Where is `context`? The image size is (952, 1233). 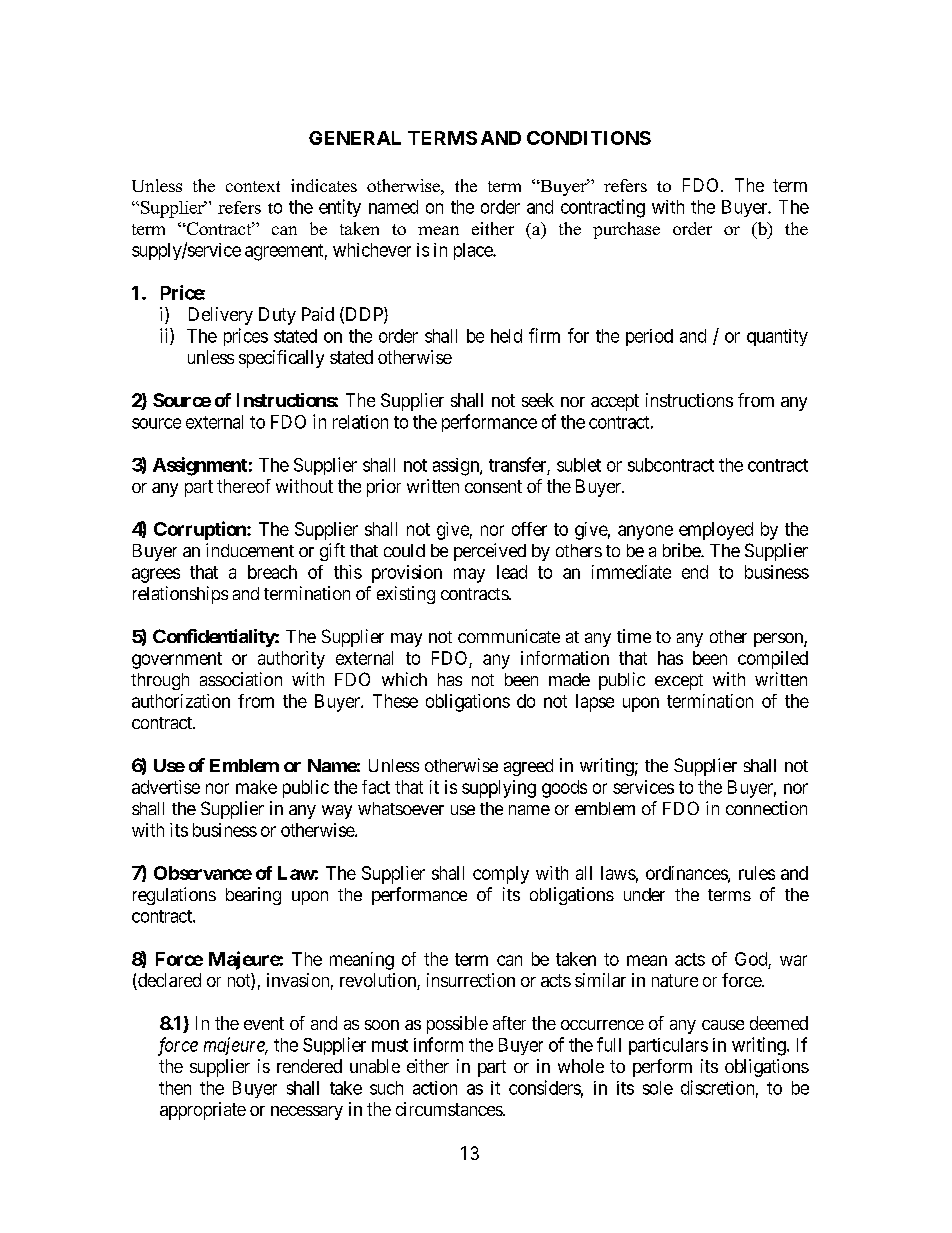
context is located at coordinates (253, 186).
